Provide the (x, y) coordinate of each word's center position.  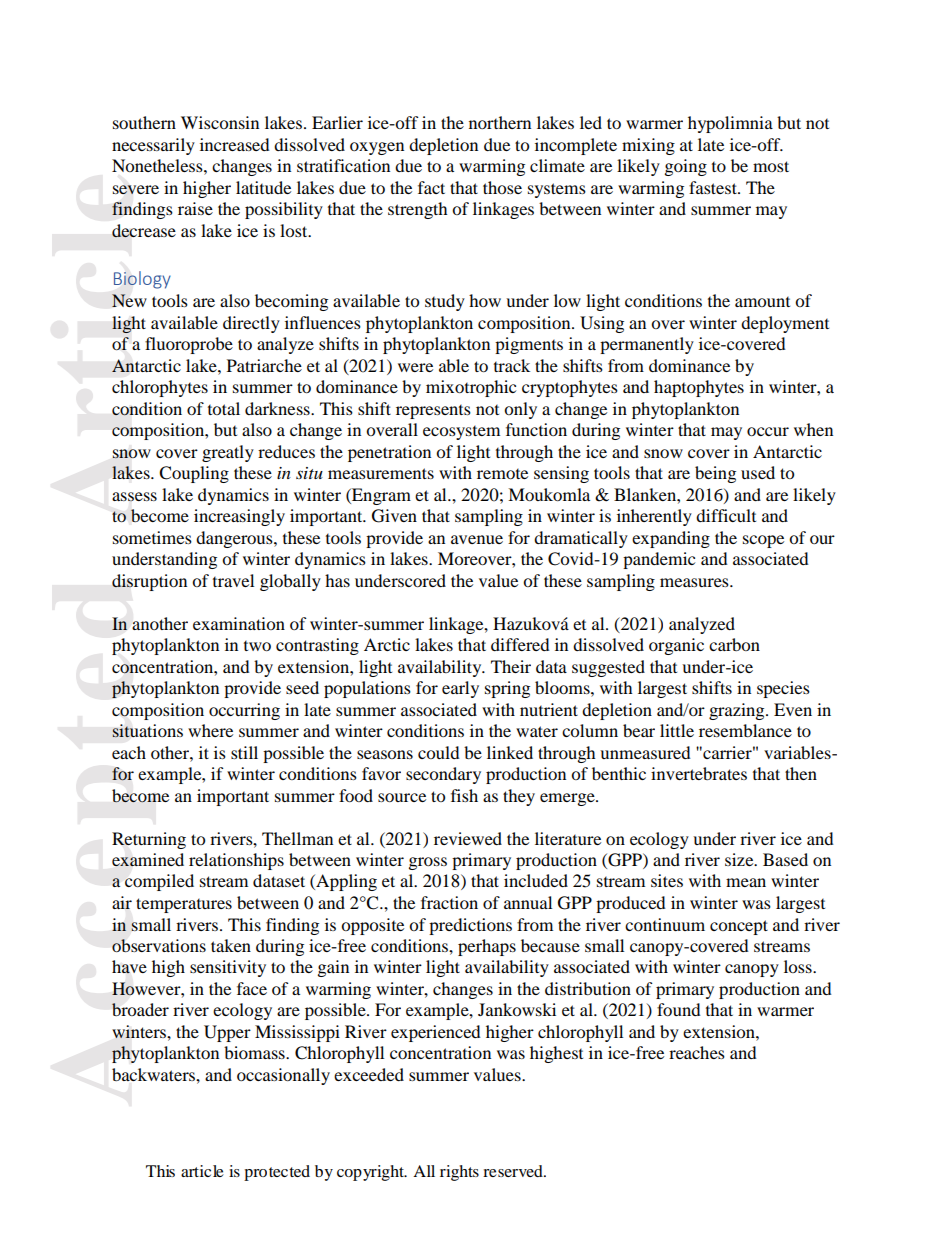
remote (502, 474)
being (715, 474)
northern (500, 122)
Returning (149, 840)
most (771, 166)
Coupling (194, 474)
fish (464, 795)
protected (277, 1173)
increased (235, 144)
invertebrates (699, 773)
